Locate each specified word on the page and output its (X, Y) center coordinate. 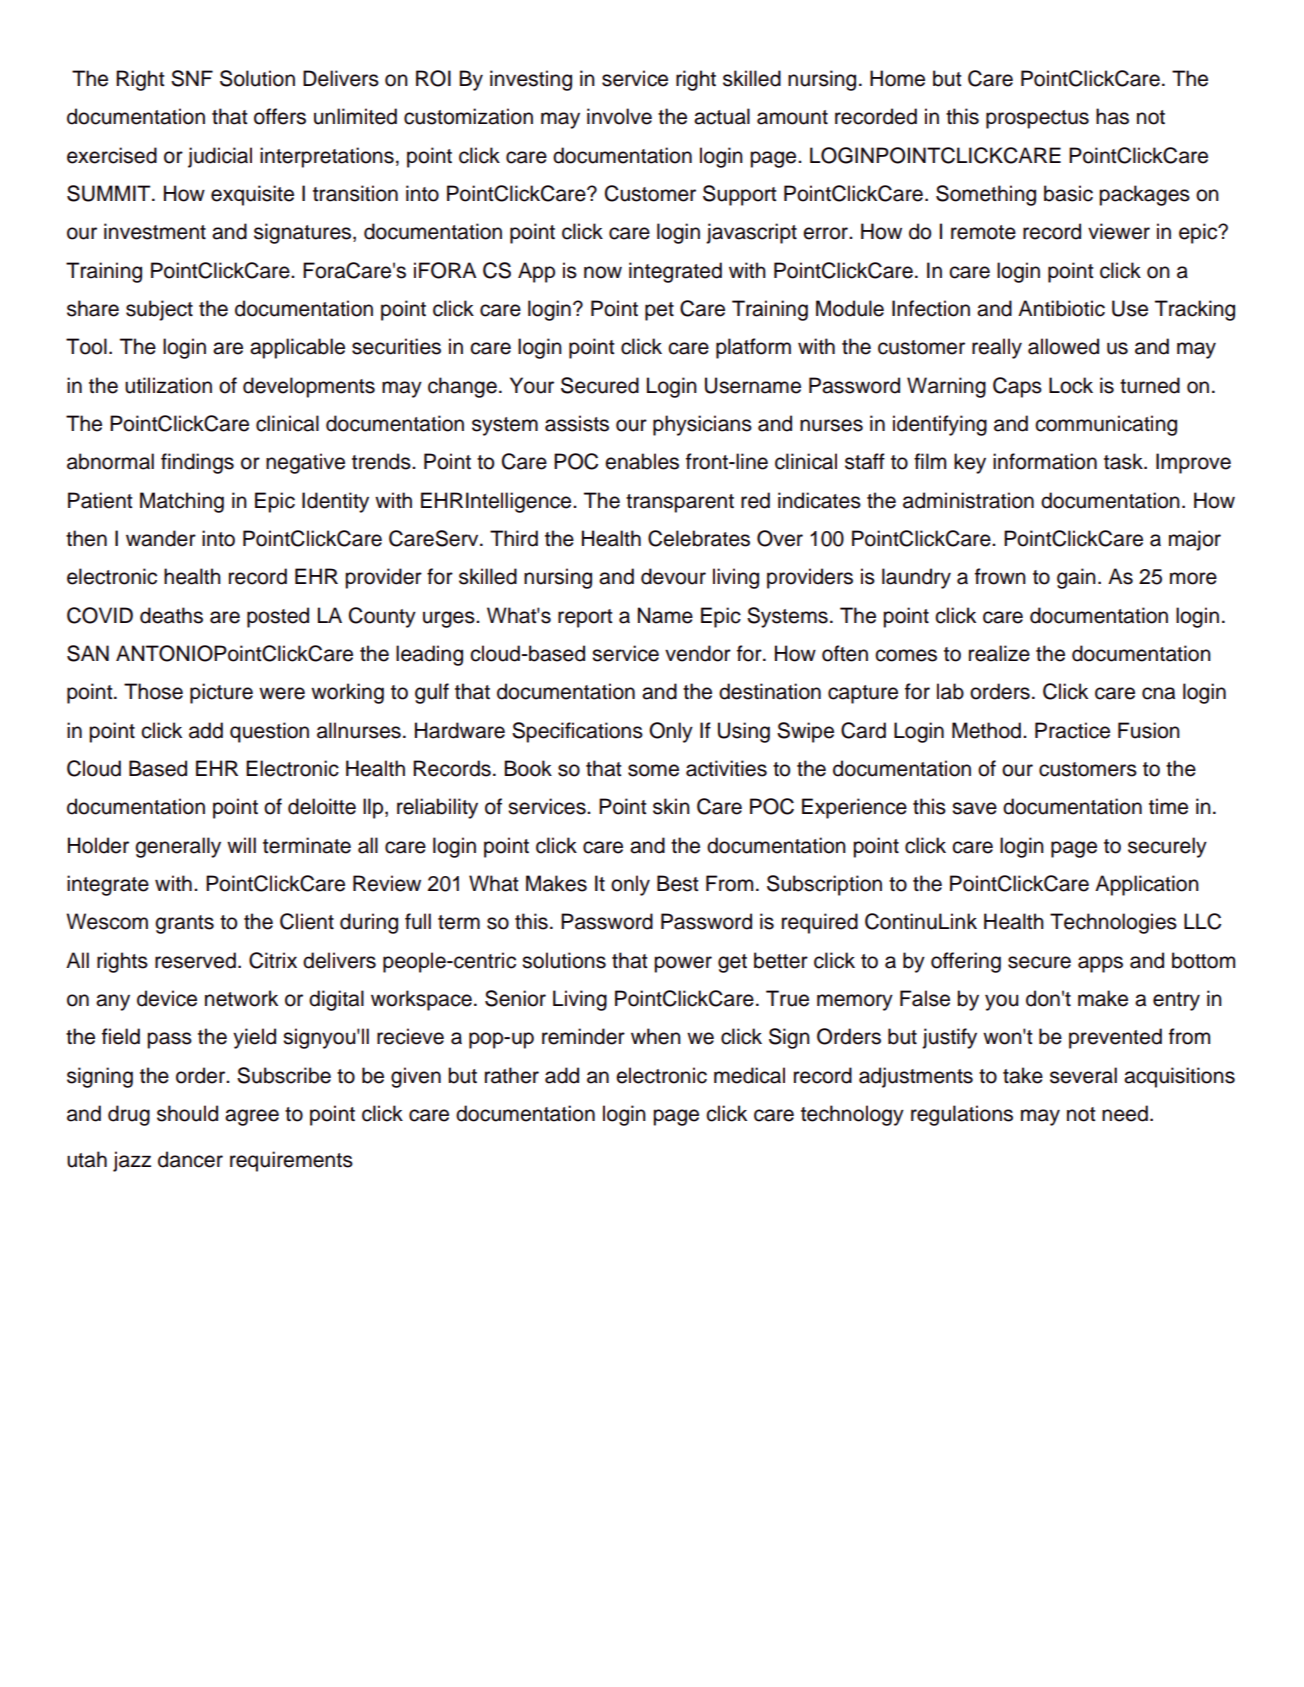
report (585, 618)
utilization (168, 385)
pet (659, 311)
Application (1147, 885)
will (241, 845)
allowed (1063, 346)
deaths (171, 615)
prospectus (1037, 119)
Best (678, 883)
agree (252, 1117)
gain (1076, 578)
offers (280, 116)
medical (749, 1075)
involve (619, 116)
